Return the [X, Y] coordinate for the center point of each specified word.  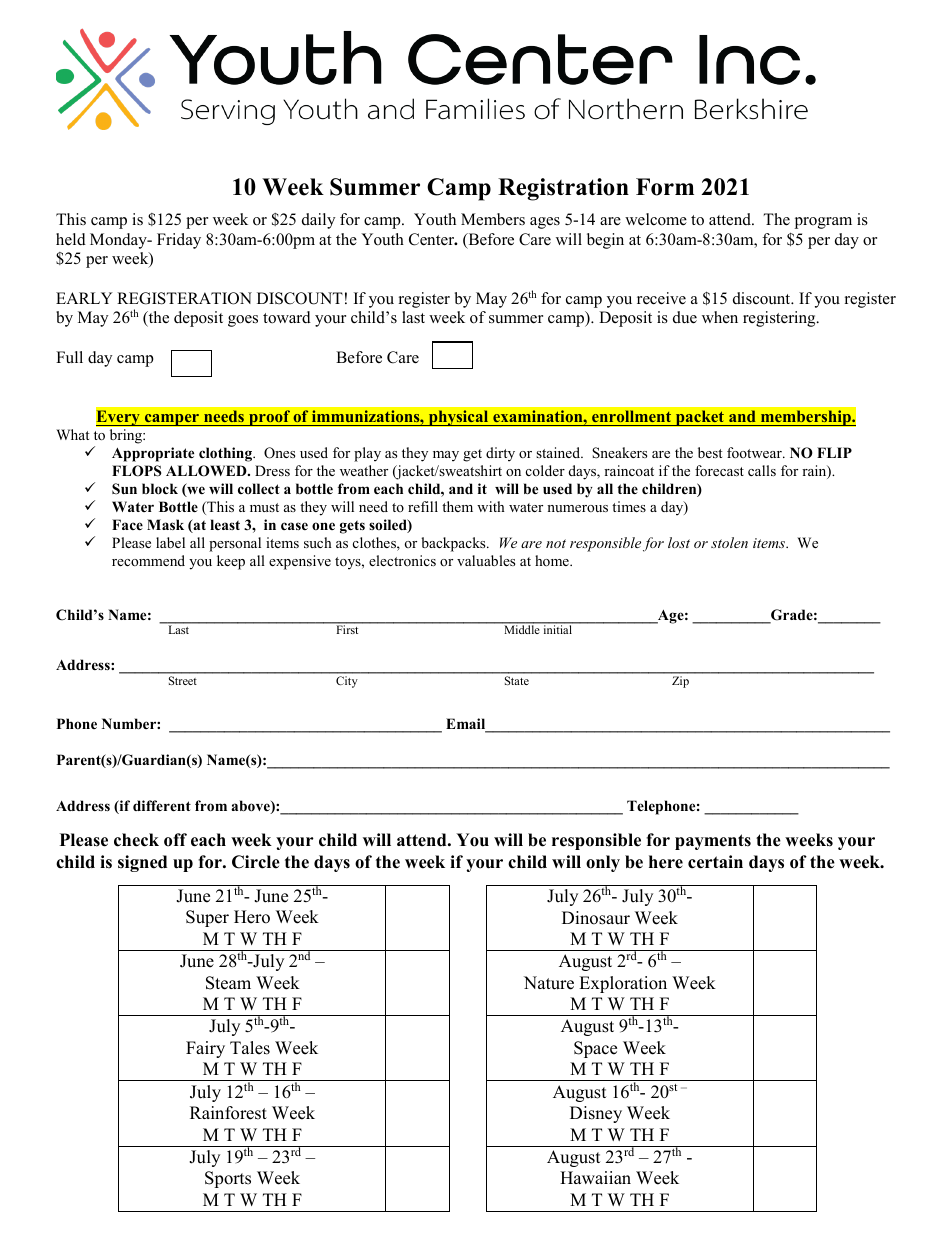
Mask [165, 524]
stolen [729, 542]
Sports [228, 1179]
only [603, 863]
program [823, 223]
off [175, 840]
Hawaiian [595, 1177]
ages [545, 223]
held [71, 239]
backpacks [454, 544]
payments [713, 842]
